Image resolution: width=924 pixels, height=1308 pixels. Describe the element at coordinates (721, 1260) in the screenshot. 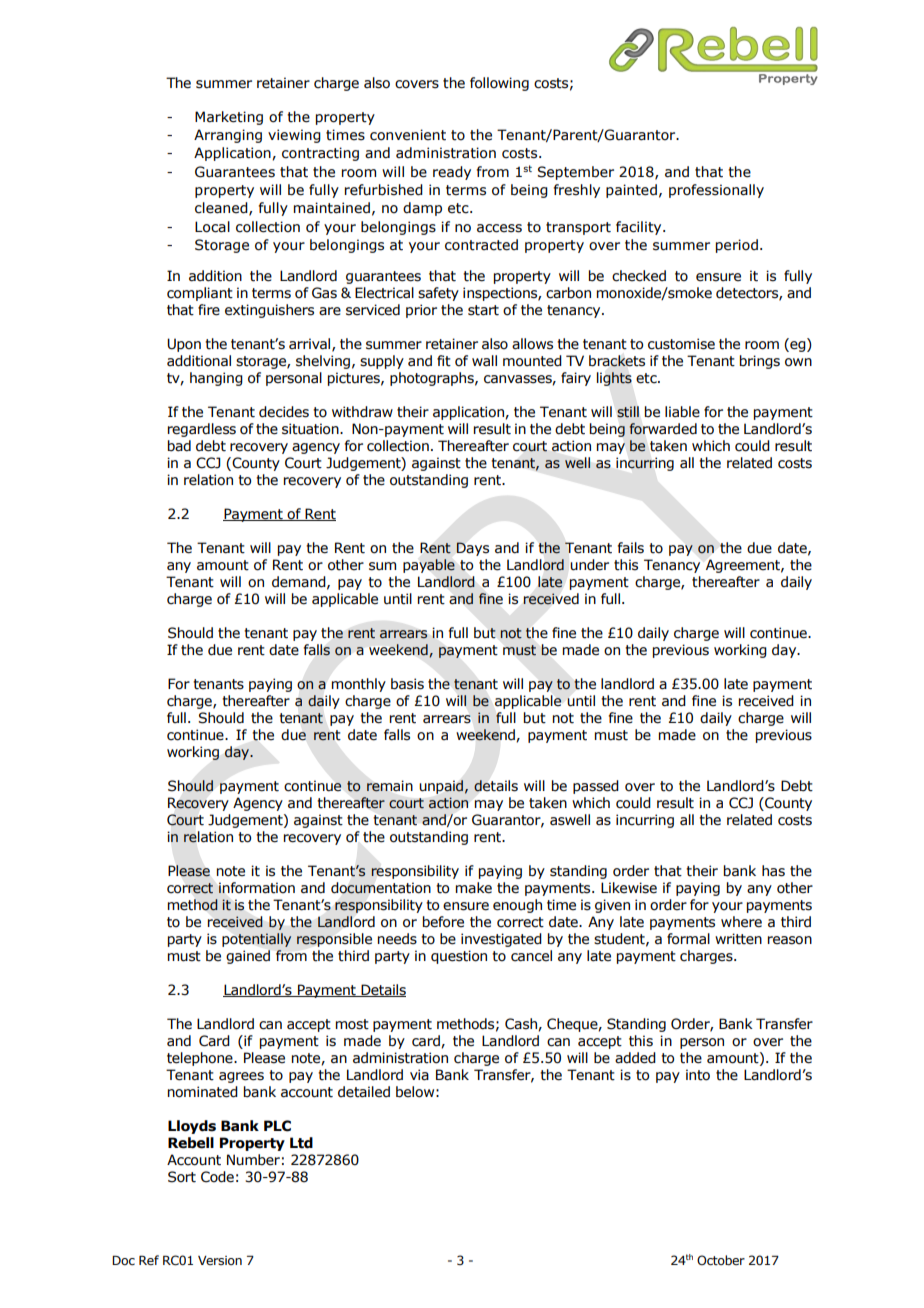

I see `October` at that location.
